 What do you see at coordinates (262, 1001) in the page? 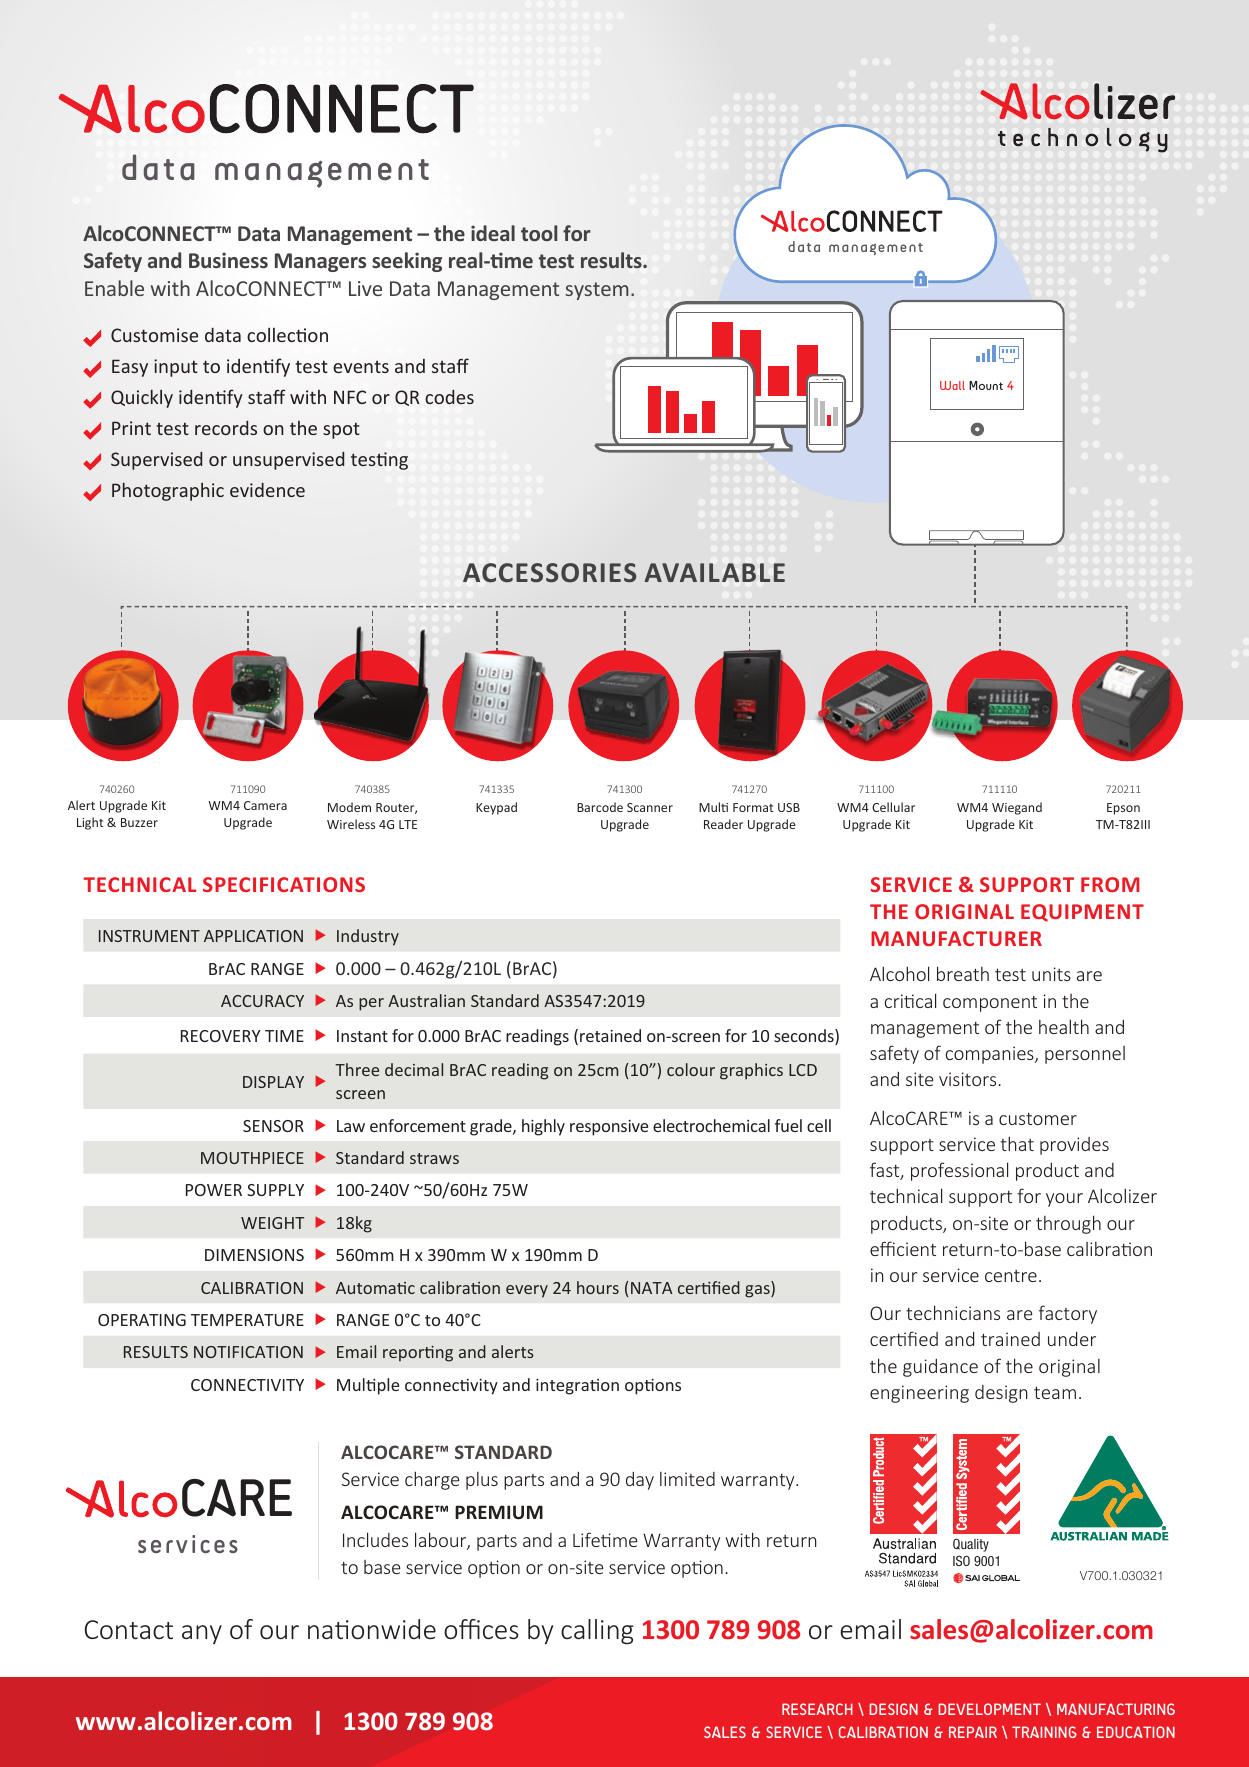
I see `ACCURACY` at bounding box center [262, 1001].
